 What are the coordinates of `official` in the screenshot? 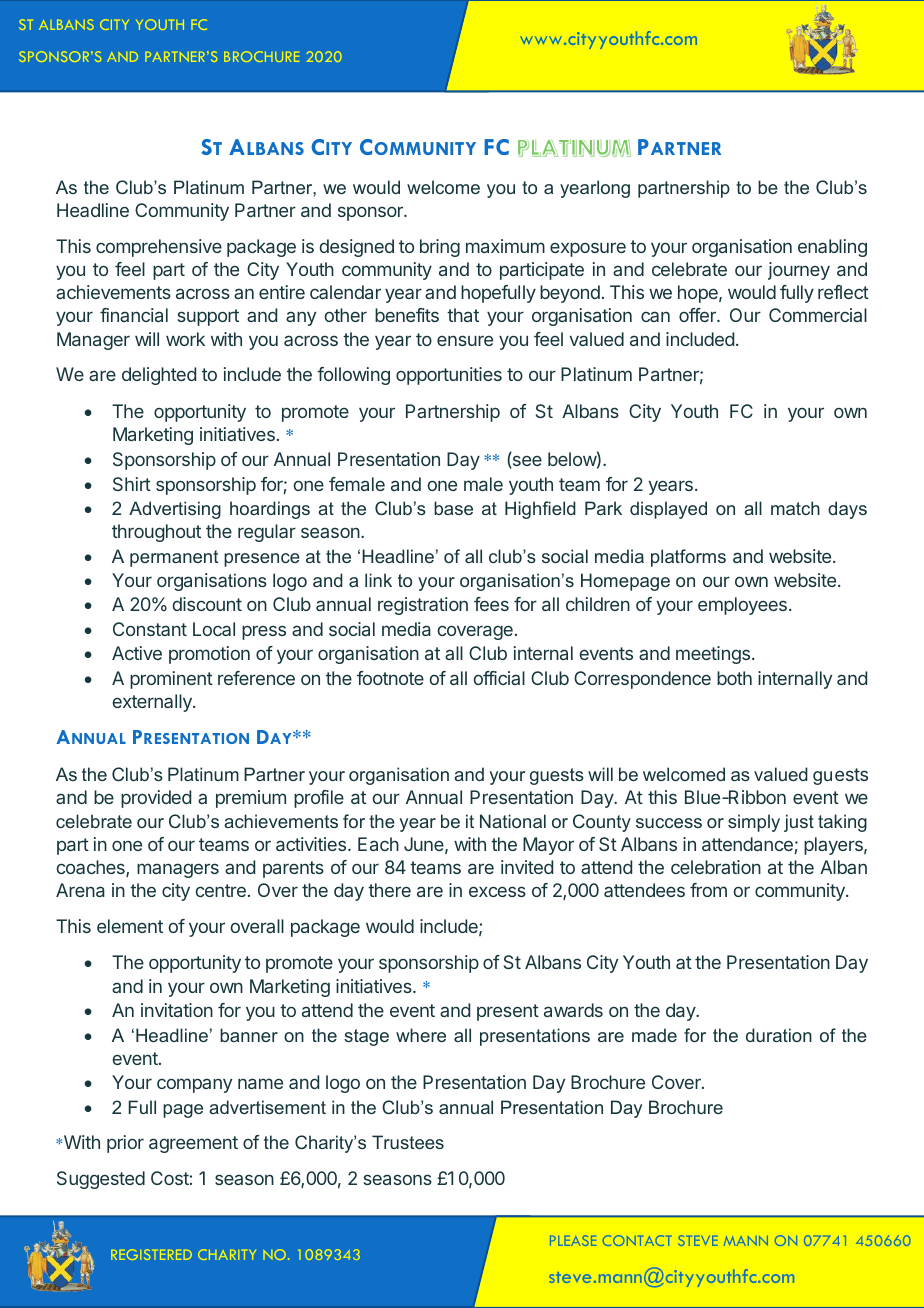 It's located at (499, 678).
